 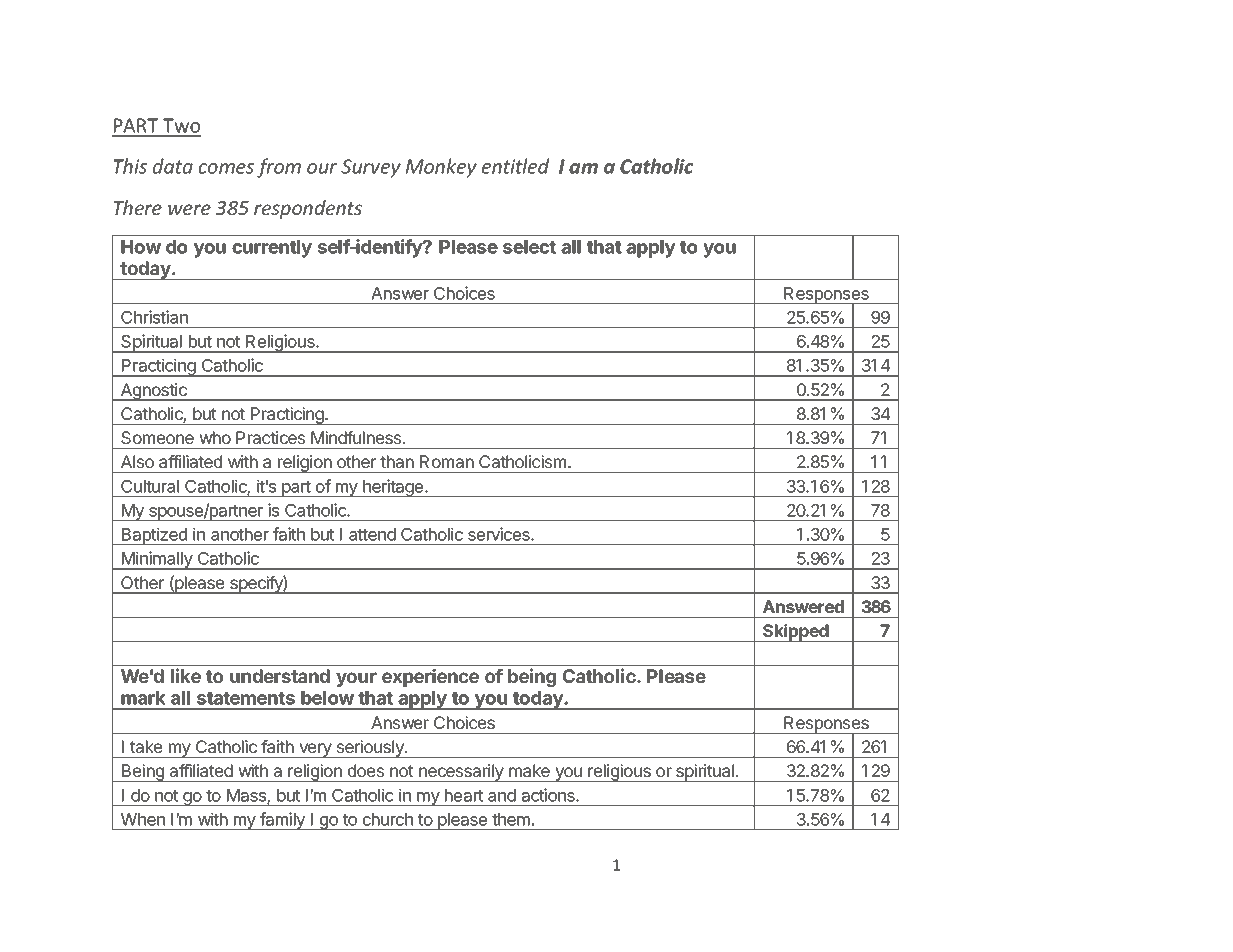 I want to click on Minimally, so click(x=157, y=560).
